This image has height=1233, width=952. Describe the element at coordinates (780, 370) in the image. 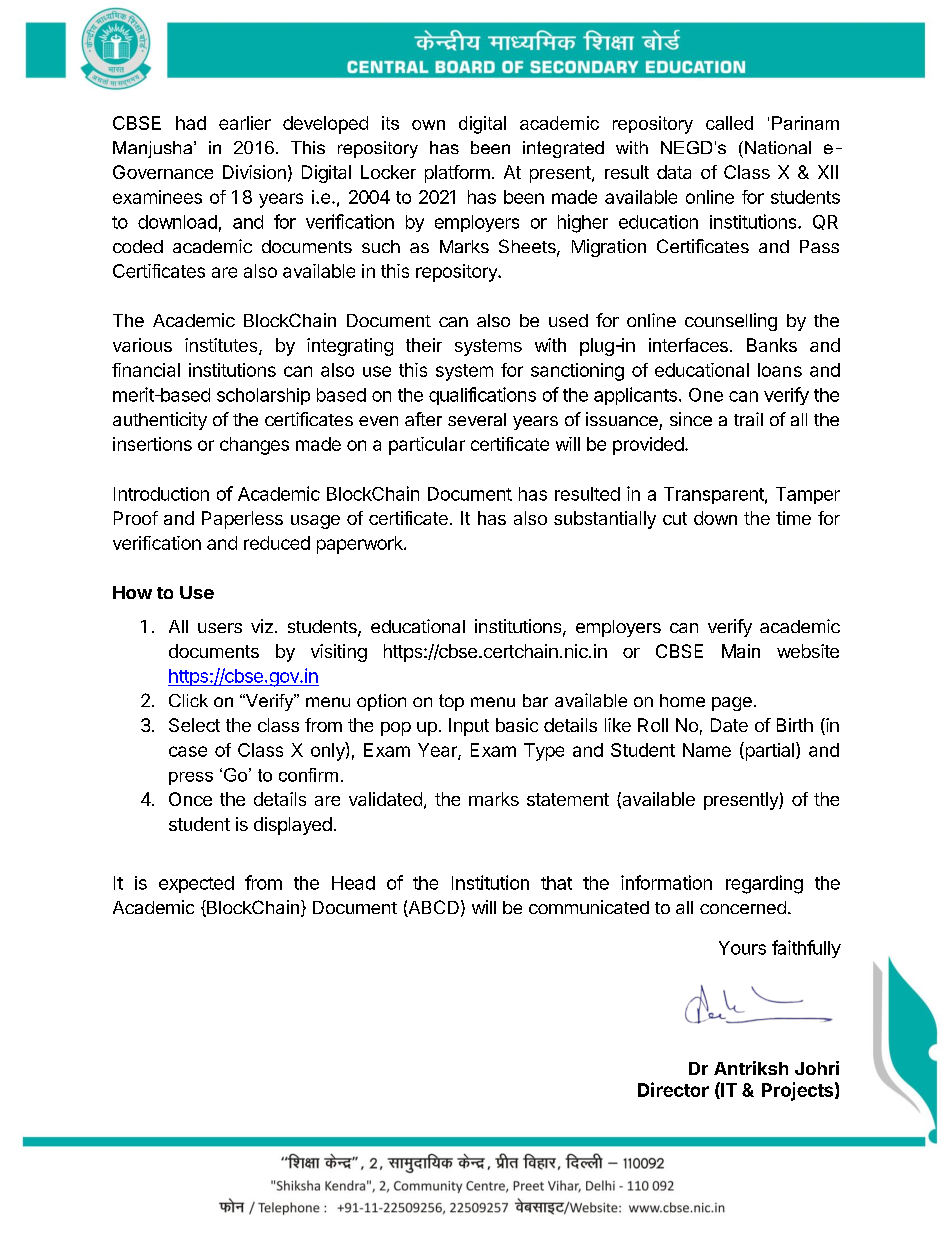

I see `loans` at that location.
